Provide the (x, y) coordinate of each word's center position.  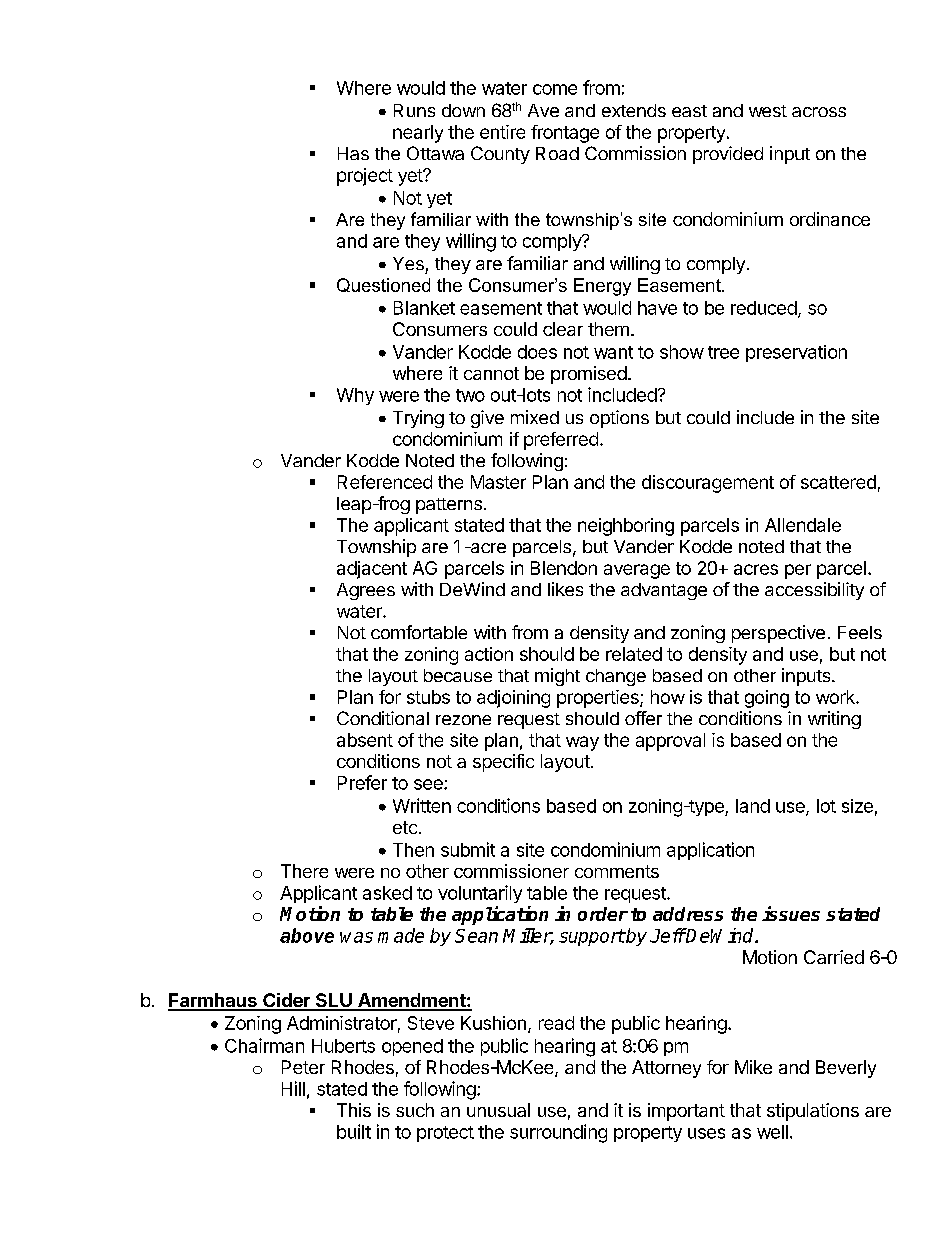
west (768, 111)
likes (565, 589)
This (354, 1110)
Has (353, 153)
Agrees (366, 591)
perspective (778, 634)
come (555, 89)
